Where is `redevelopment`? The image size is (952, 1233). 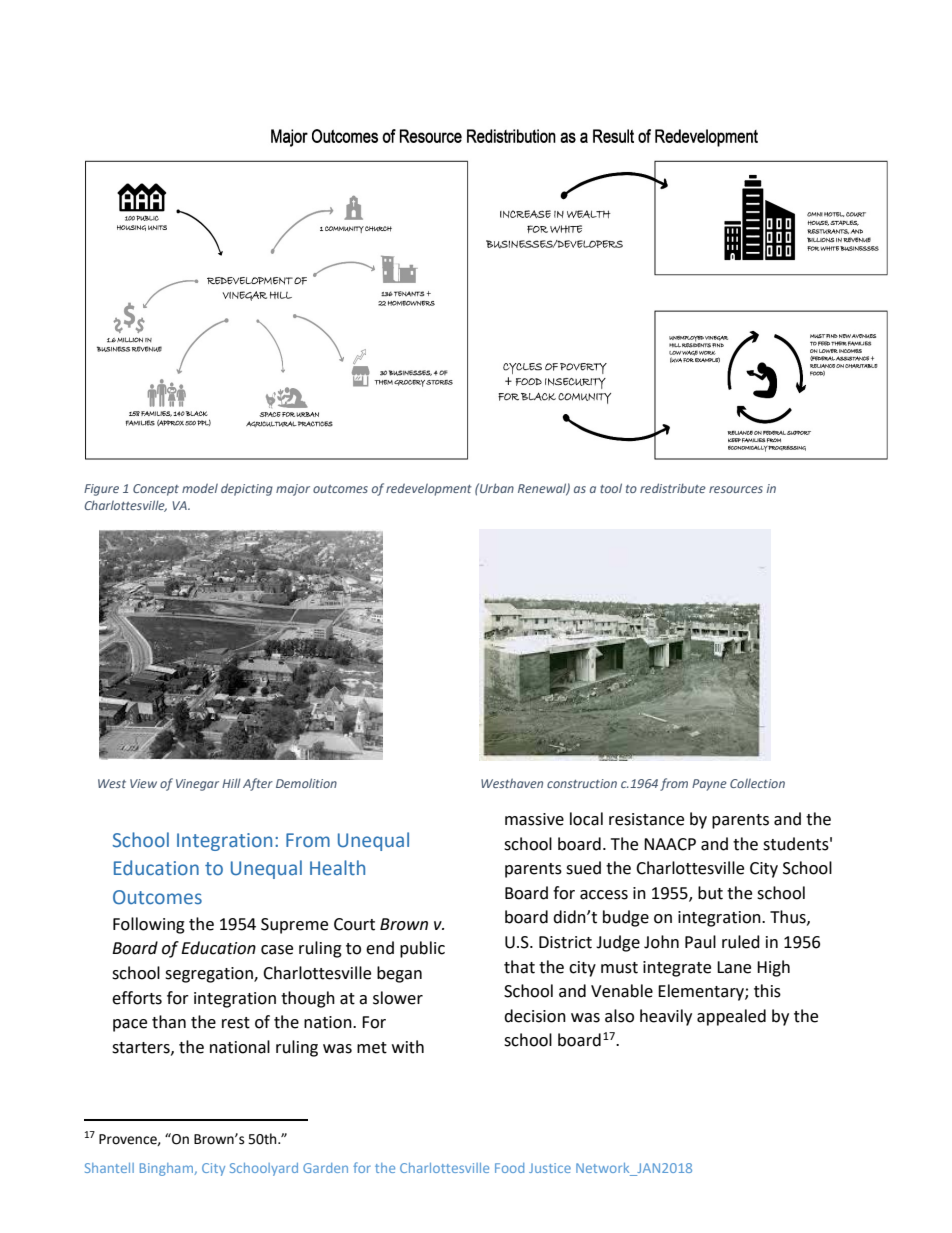
redevelopment is located at coordinates (429, 489).
